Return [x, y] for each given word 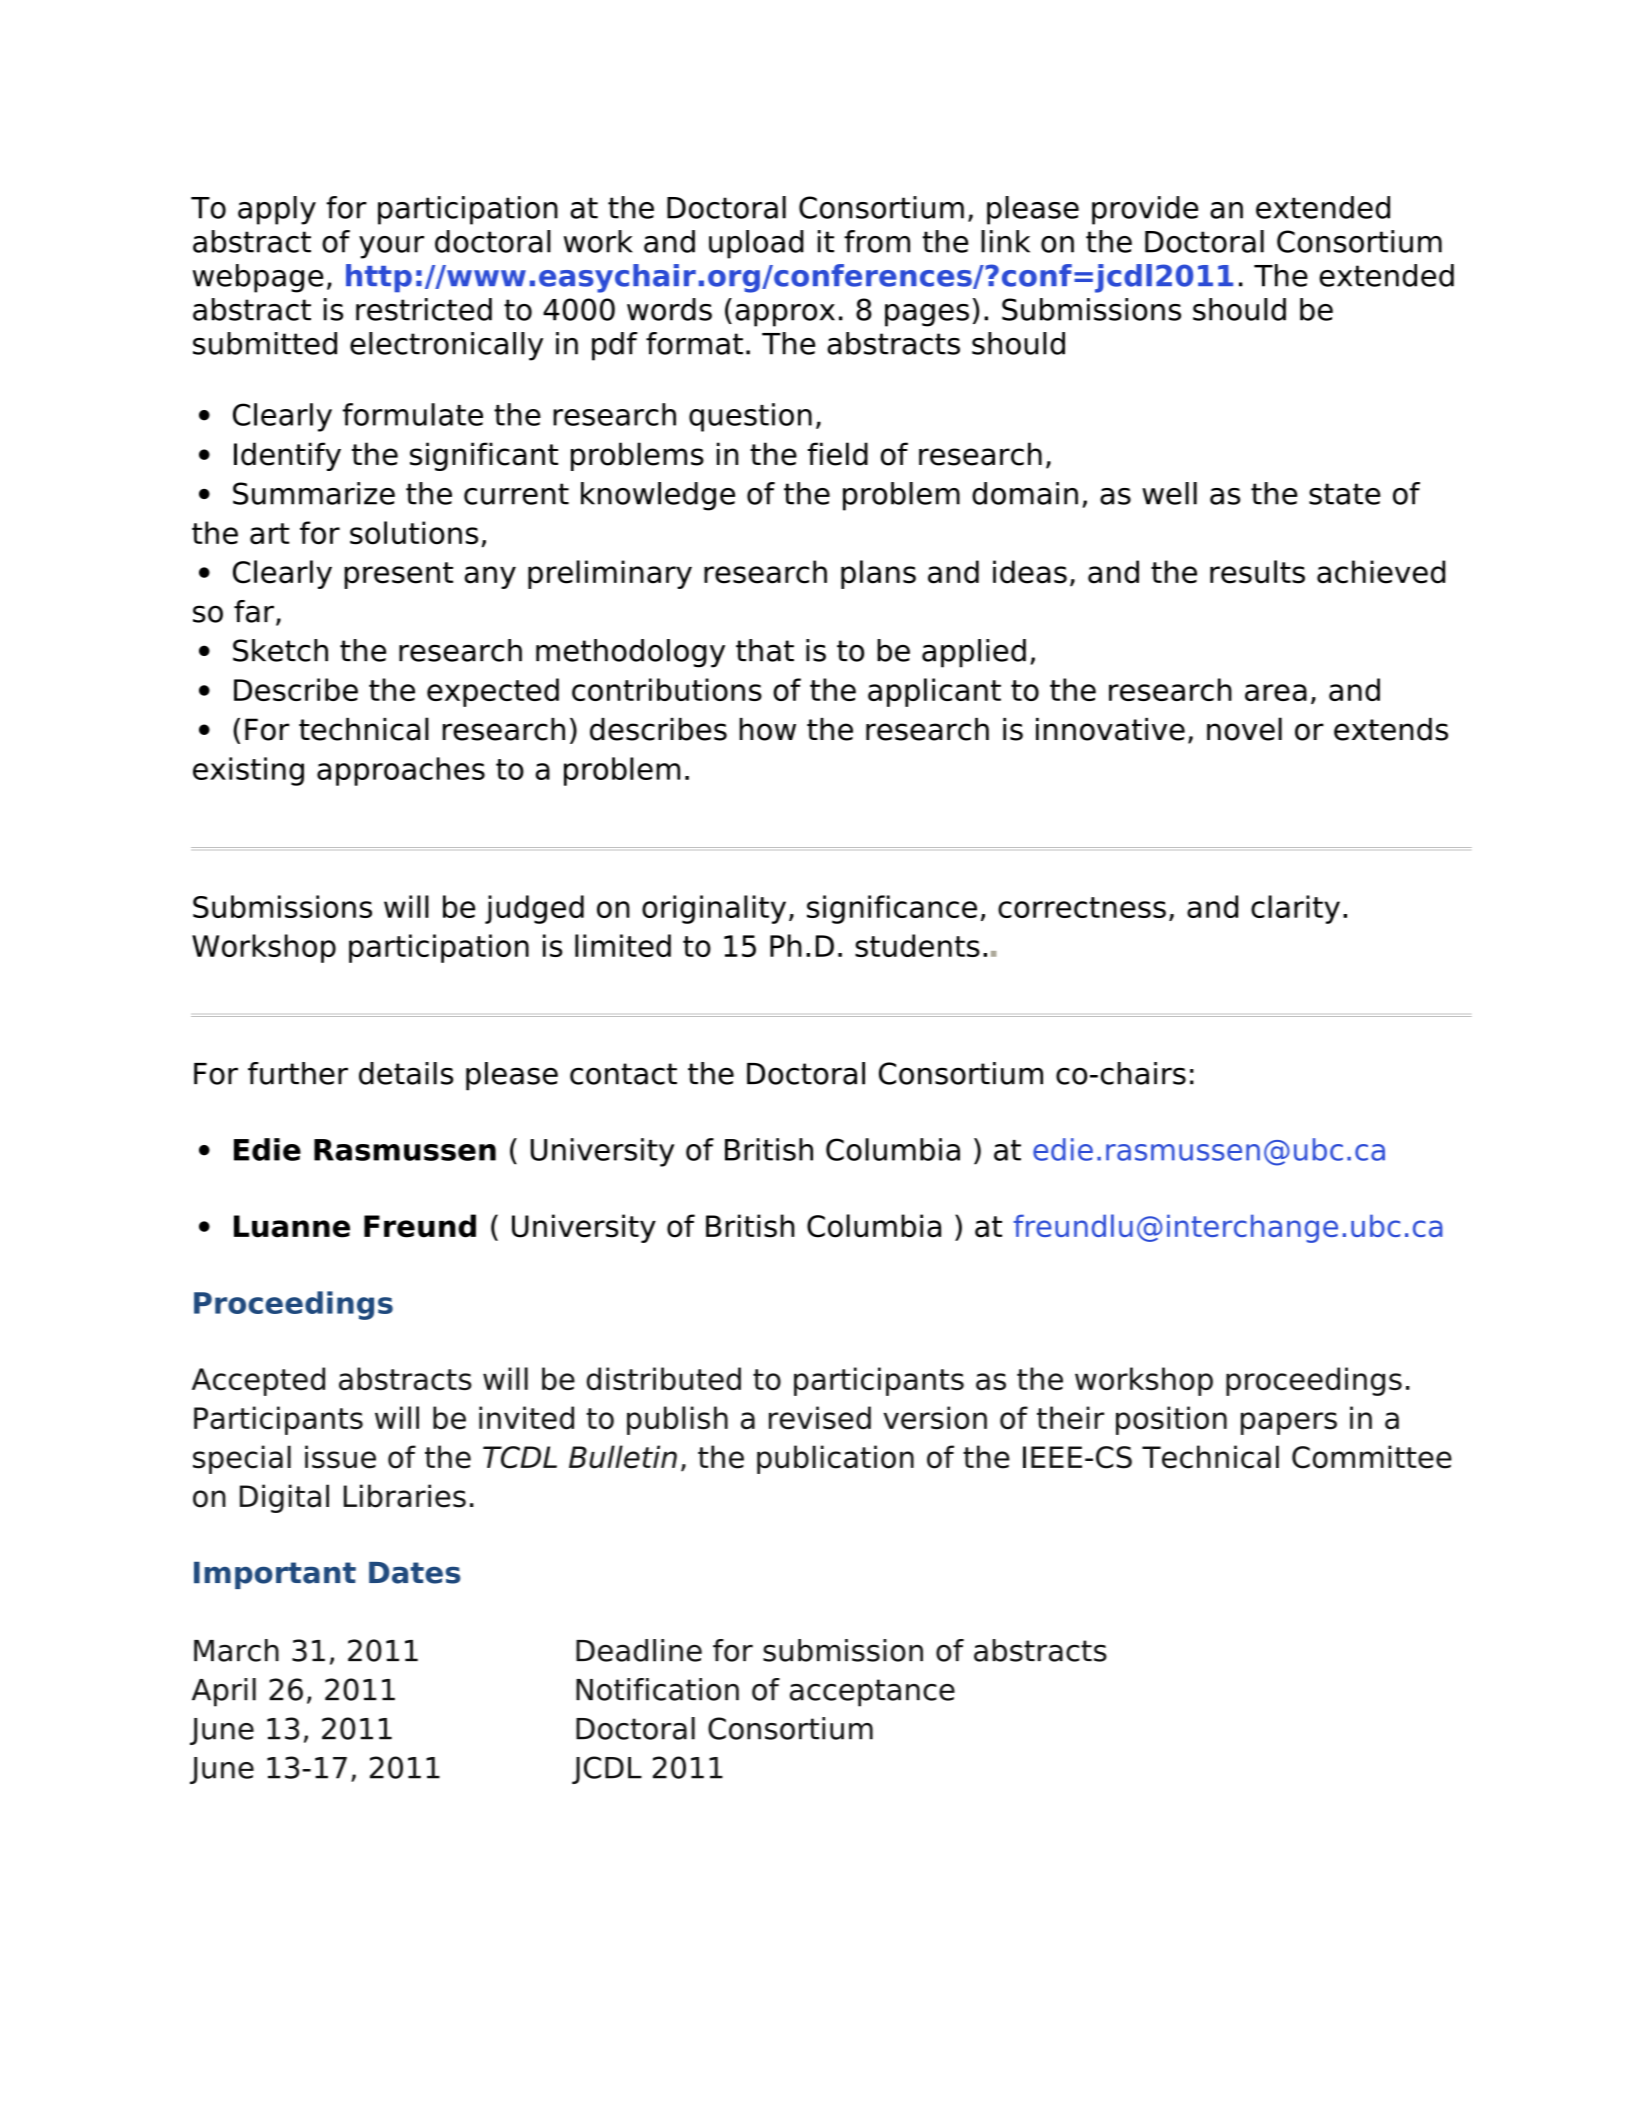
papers [1289, 1423]
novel [1244, 729]
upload [756, 244]
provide [1145, 210]
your [391, 247]
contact [623, 1074]
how [767, 729]
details [406, 1073]
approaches [401, 771]
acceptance [872, 1693]
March [236, 1650]
